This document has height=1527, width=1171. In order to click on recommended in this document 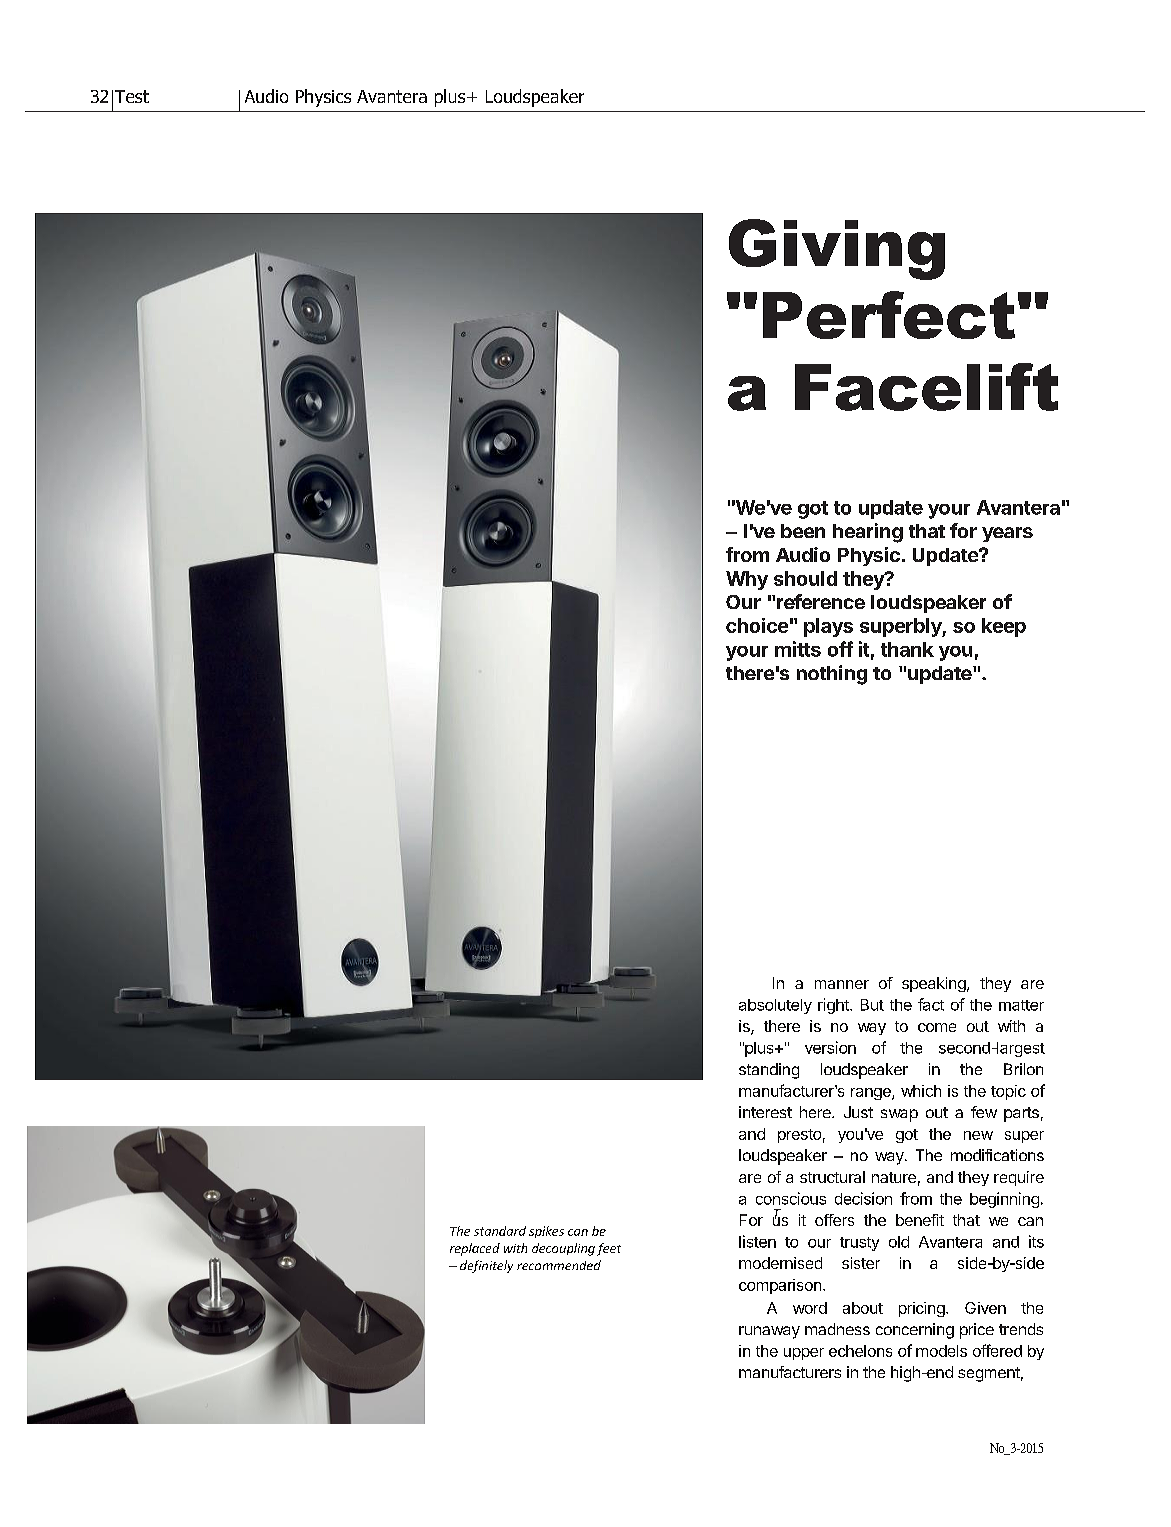, I will do `click(559, 1265)`.
